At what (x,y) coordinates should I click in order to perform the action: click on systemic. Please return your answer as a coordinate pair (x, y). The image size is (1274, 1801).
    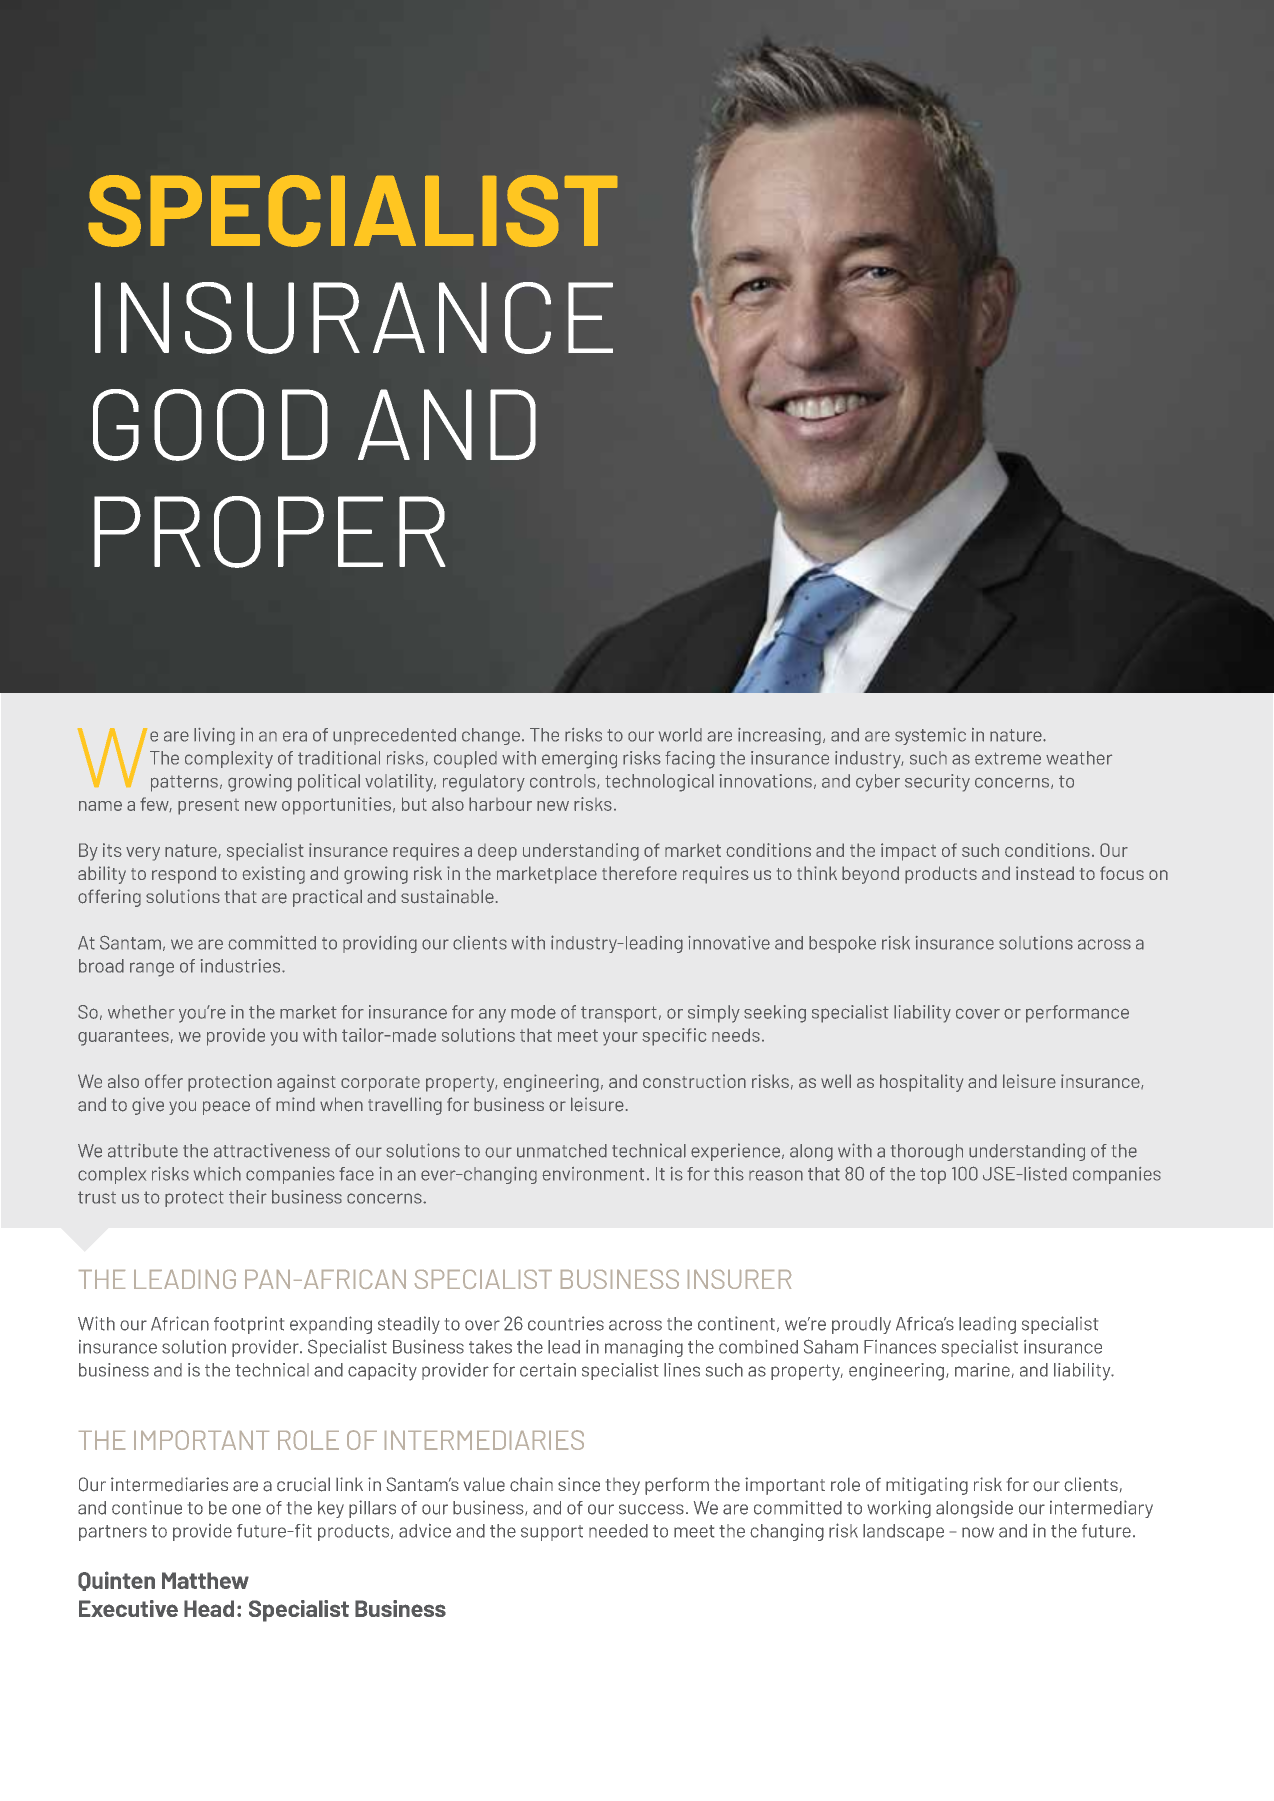
    Looking at the image, I should click on (930, 736).
